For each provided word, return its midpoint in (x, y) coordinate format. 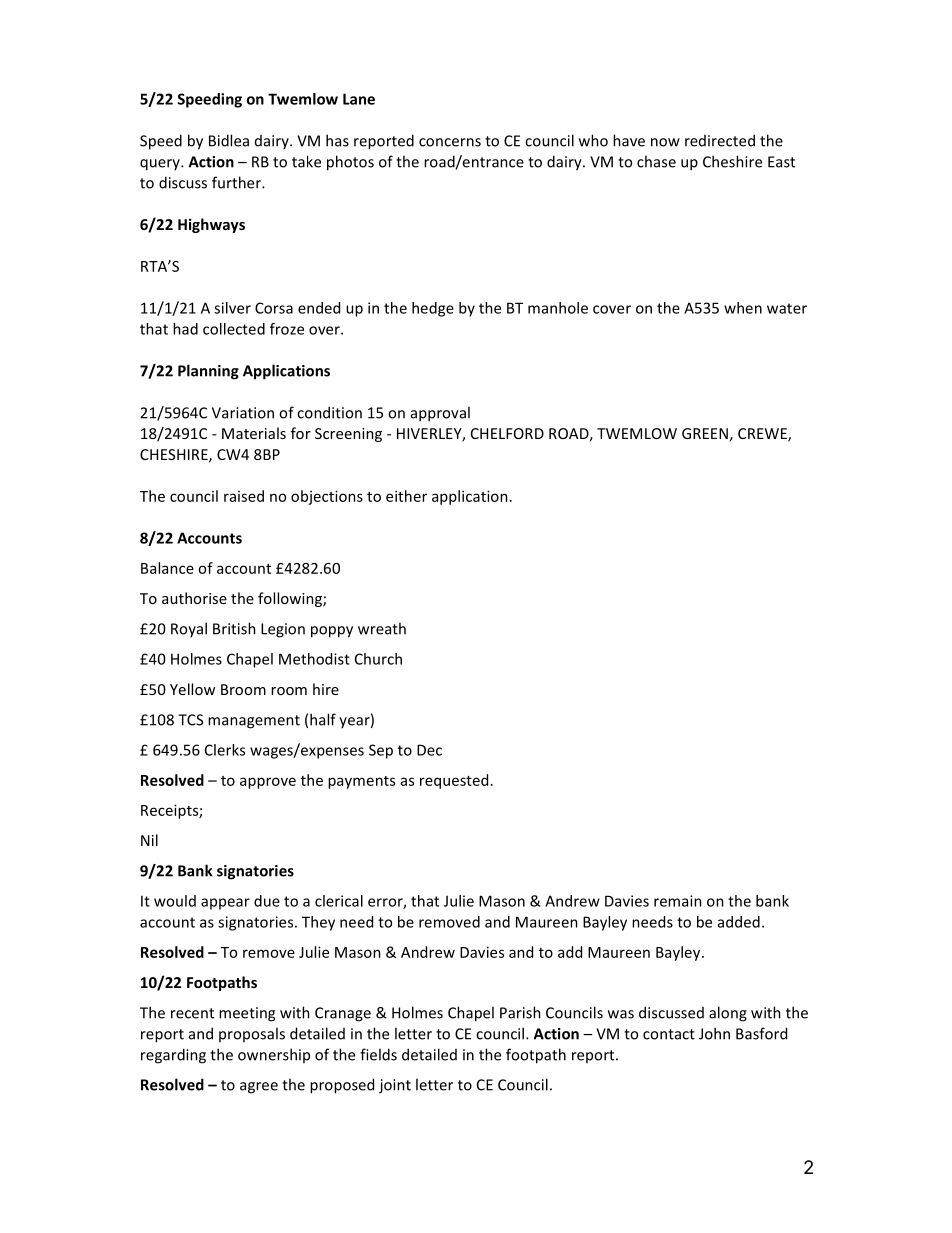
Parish (520, 1012)
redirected (720, 140)
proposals (252, 1034)
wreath (382, 628)
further (237, 182)
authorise (194, 598)
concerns (450, 142)
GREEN (705, 433)
